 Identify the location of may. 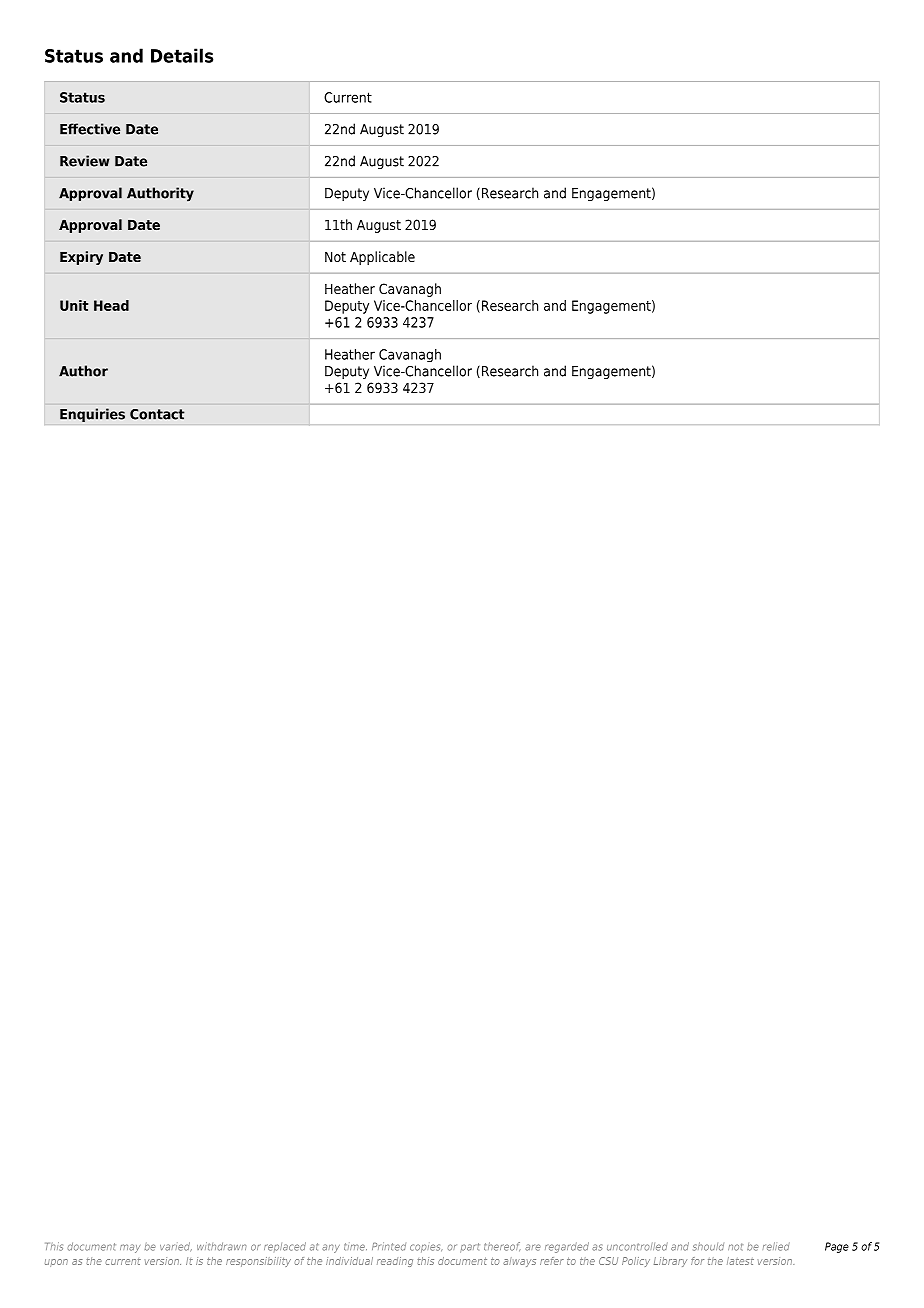
(130, 1248).
